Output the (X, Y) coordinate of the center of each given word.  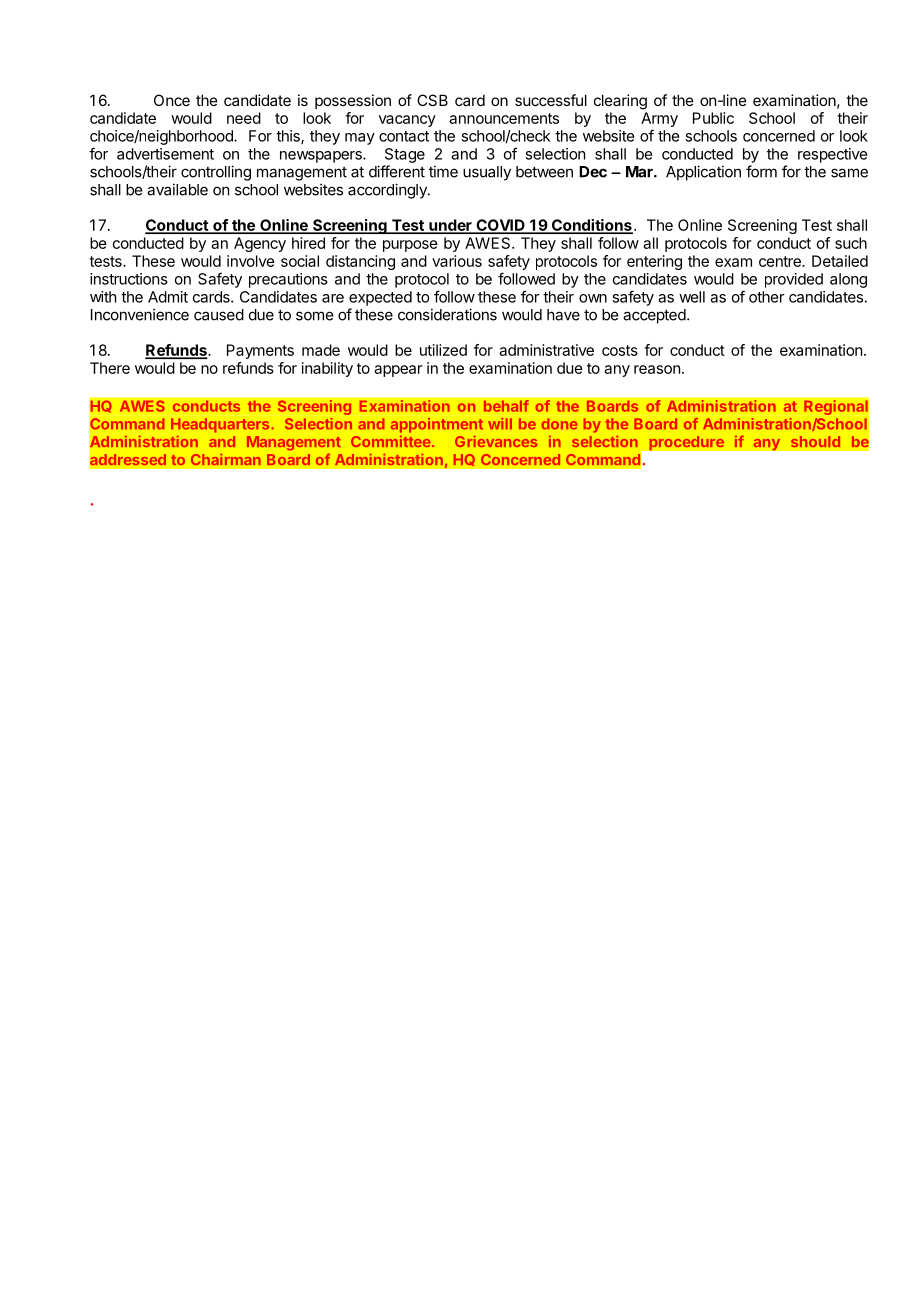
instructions (129, 279)
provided (794, 280)
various (457, 261)
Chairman (226, 459)
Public (713, 118)
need (244, 118)
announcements (504, 118)
